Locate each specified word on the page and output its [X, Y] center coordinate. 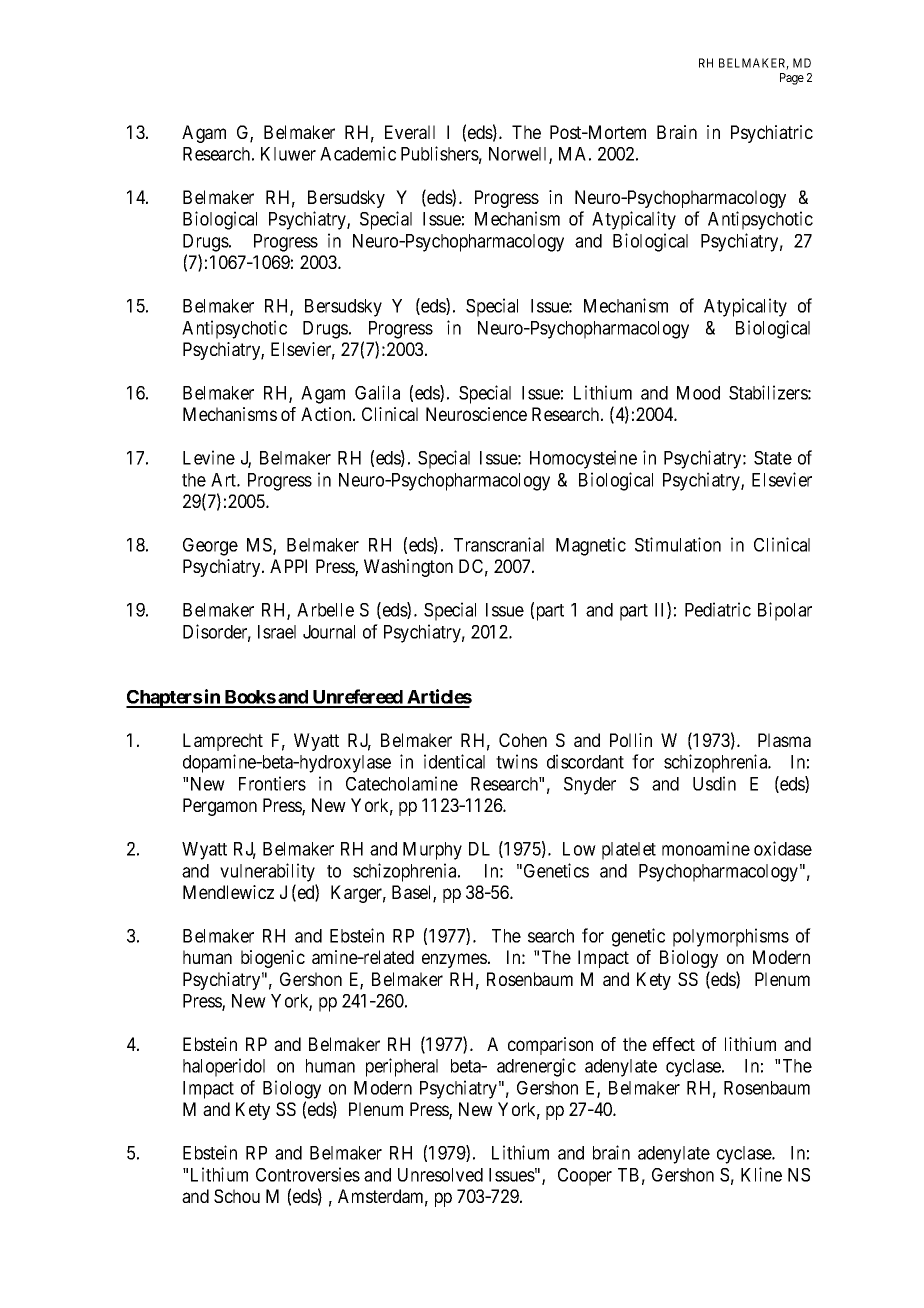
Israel [277, 632]
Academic [358, 153]
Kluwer [288, 154]
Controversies [308, 1174]
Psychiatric [772, 134]
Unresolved [440, 1175]
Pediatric [718, 609]
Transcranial [499, 544]
